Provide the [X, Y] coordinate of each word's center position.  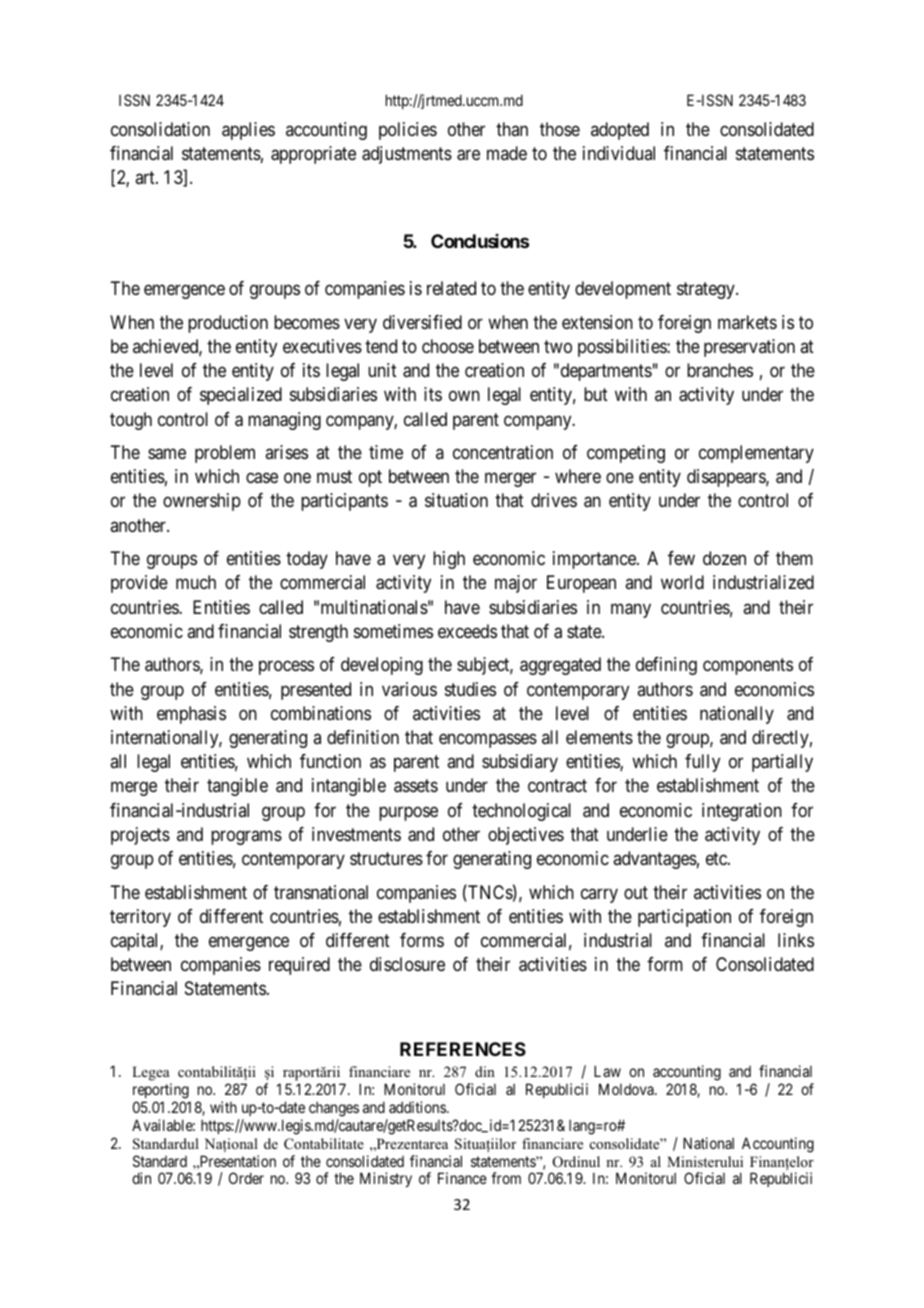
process [286, 668]
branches [720, 370]
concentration [503, 452]
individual [619, 153]
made [507, 153]
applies [248, 131]
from [506, 1178]
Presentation [236, 1162]
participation [684, 918]
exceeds [467, 631]
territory [140, 918]
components [748, 667]
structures [386, 858]
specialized [241, 396]
